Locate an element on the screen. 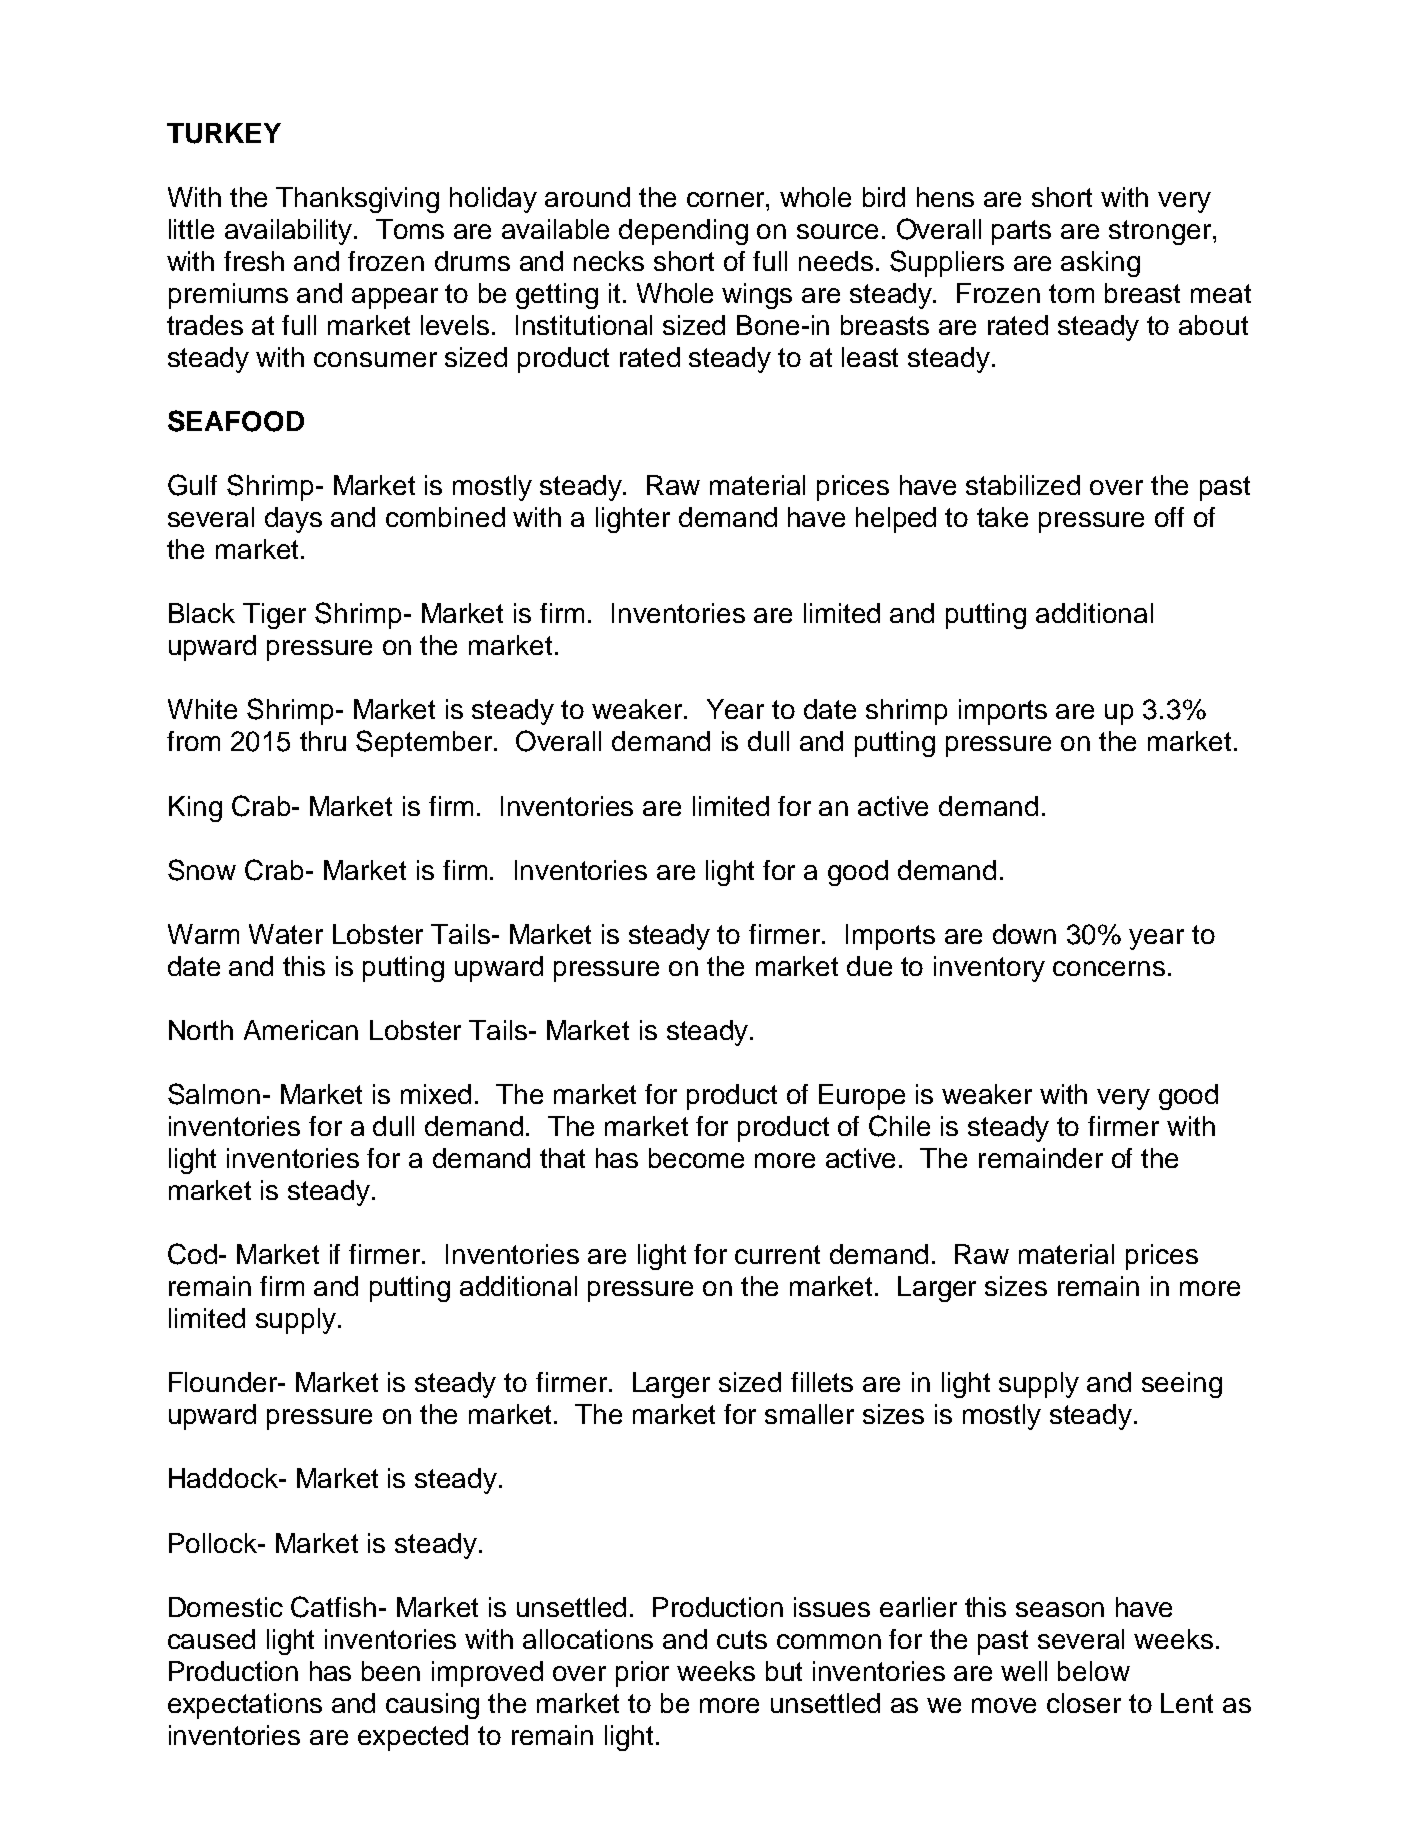  Water is located at coordinates (286, 934).
